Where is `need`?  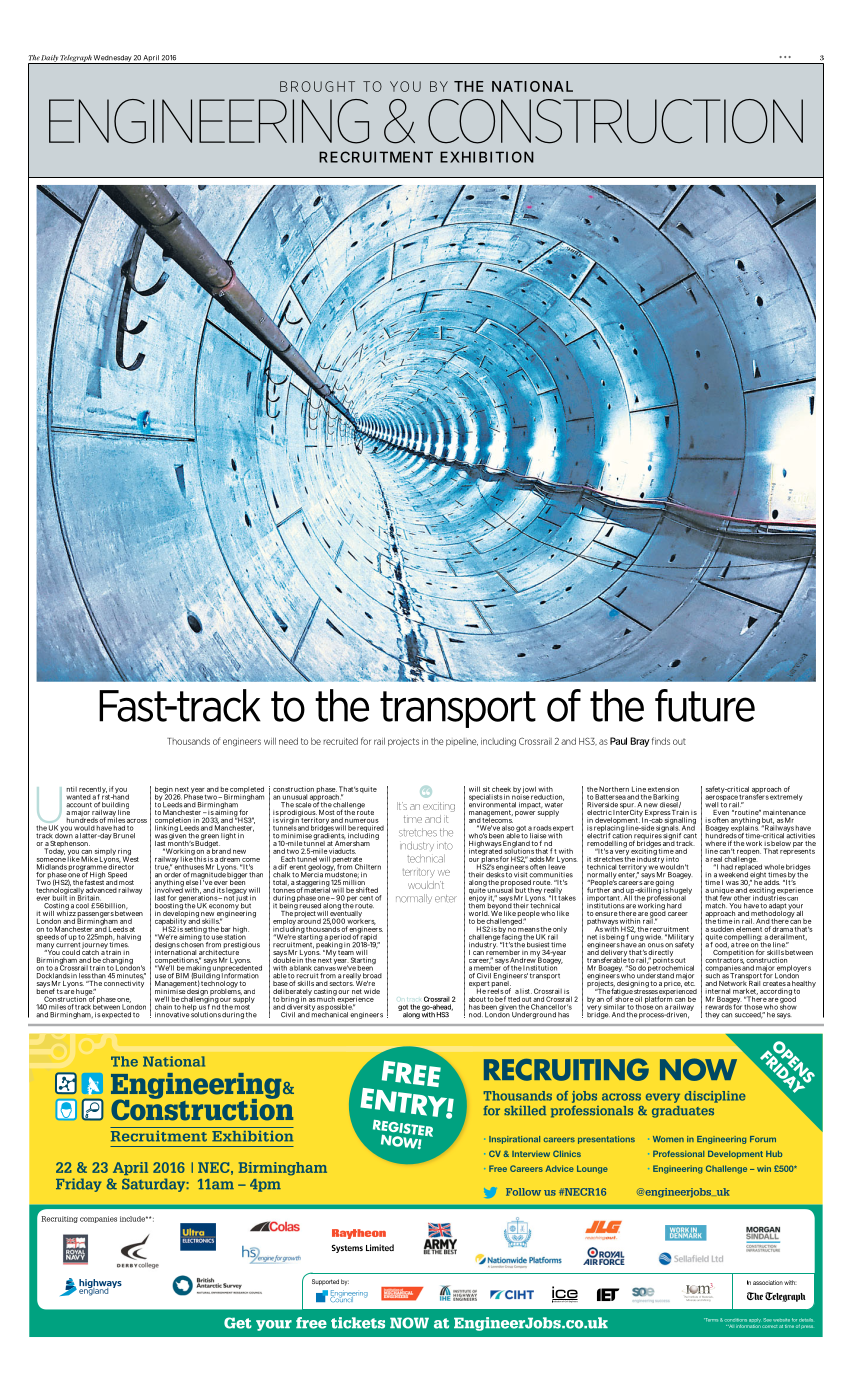
need is located at coordinates (288, 741).
